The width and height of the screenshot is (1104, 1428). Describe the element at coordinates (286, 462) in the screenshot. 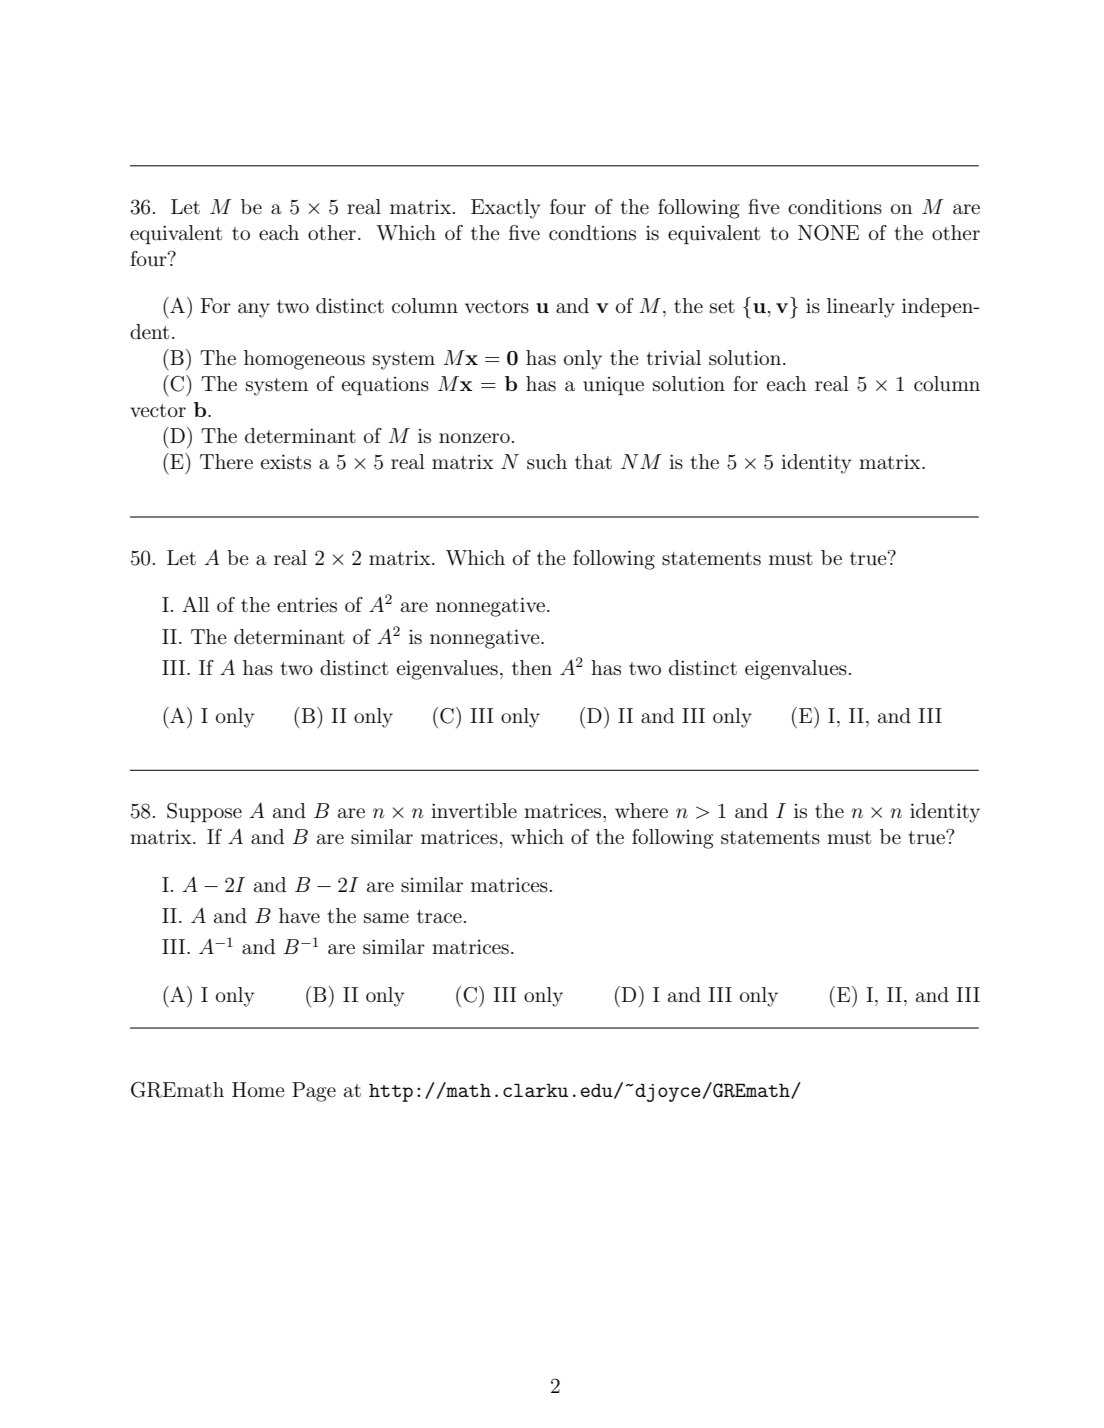

I see `exists` at that location.
